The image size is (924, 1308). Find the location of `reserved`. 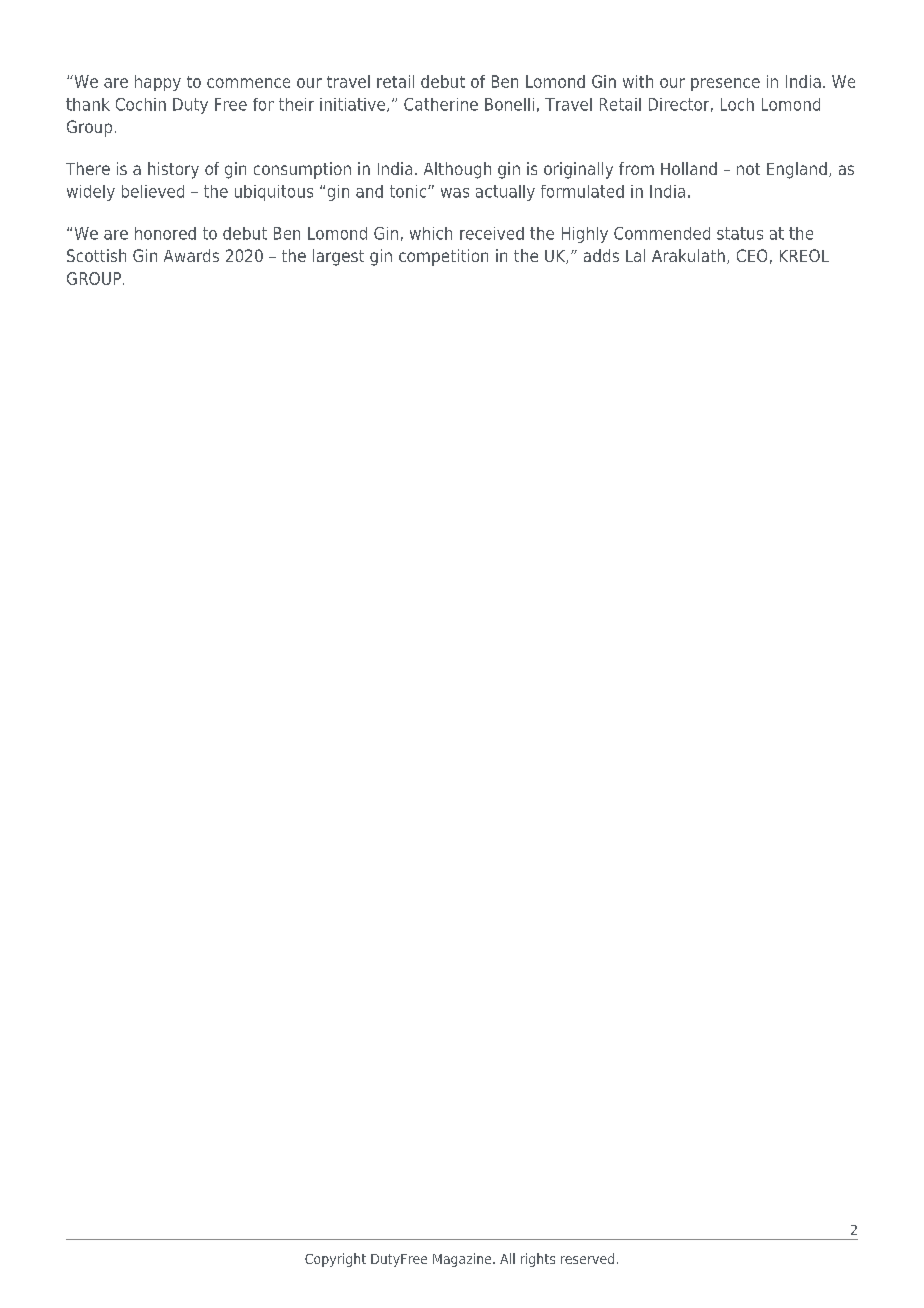

reserved is located at coordinates (587, 1258).
